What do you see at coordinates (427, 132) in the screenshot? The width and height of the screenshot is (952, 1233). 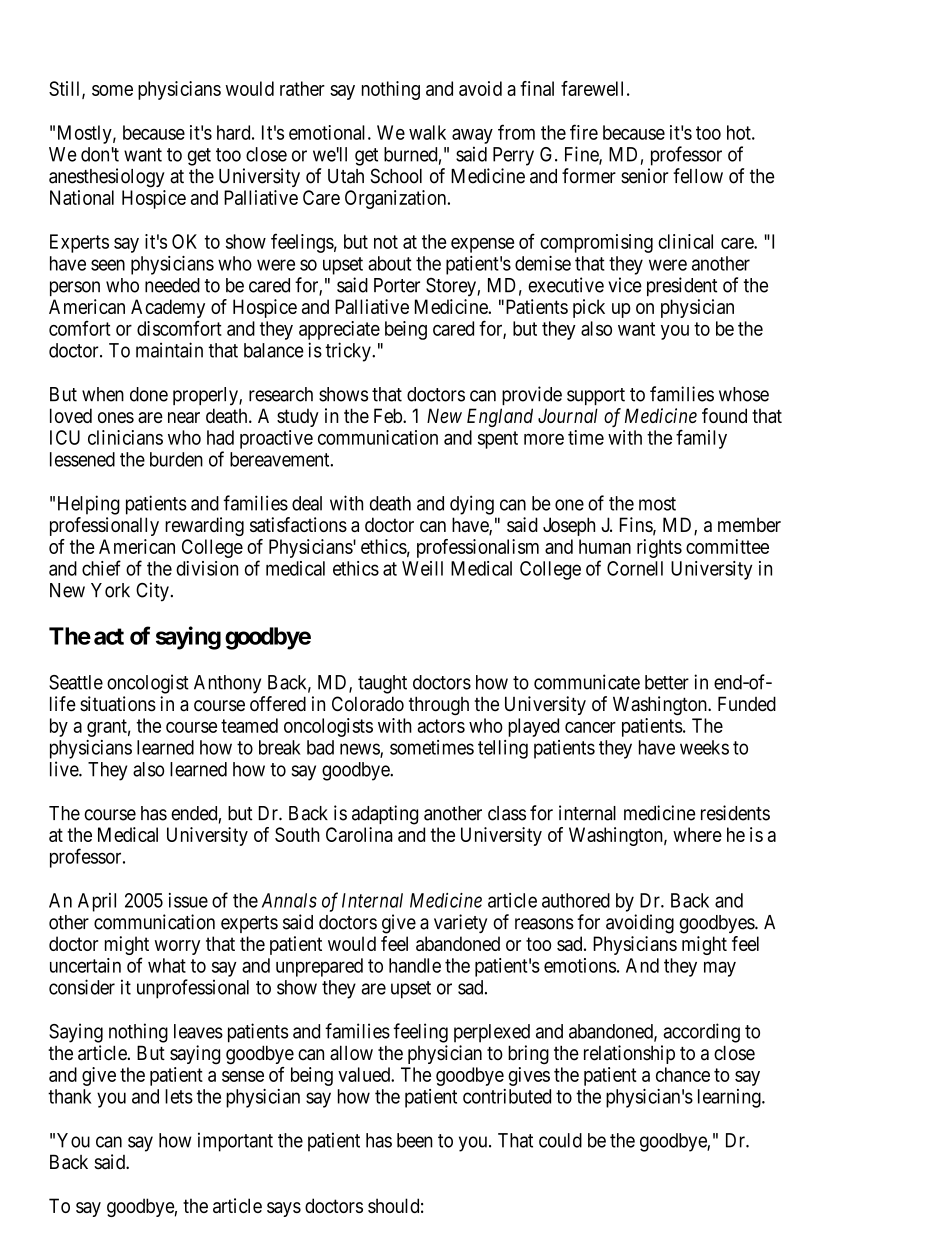 I see `walk` at bounding box center [427, 132].
